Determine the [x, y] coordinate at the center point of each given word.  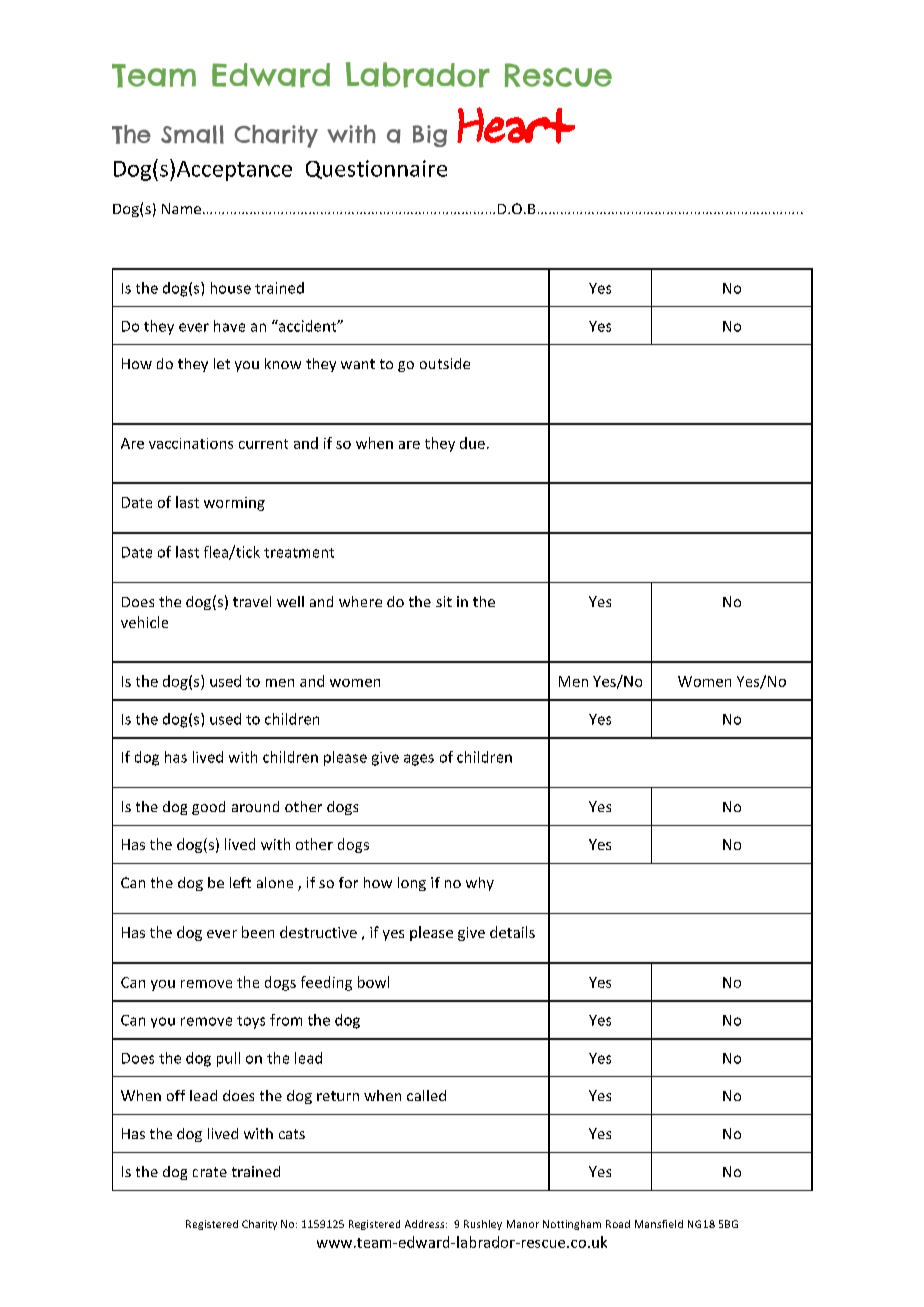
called [426, 1095]
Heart [516, 125]
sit [444, 601]
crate [210, 1172]
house [231, 288]
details [512, 932]
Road [618, 1224]
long [412, 884]
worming [234, 504]
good [208, 808]
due [472, 443]
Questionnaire [376, 169]
